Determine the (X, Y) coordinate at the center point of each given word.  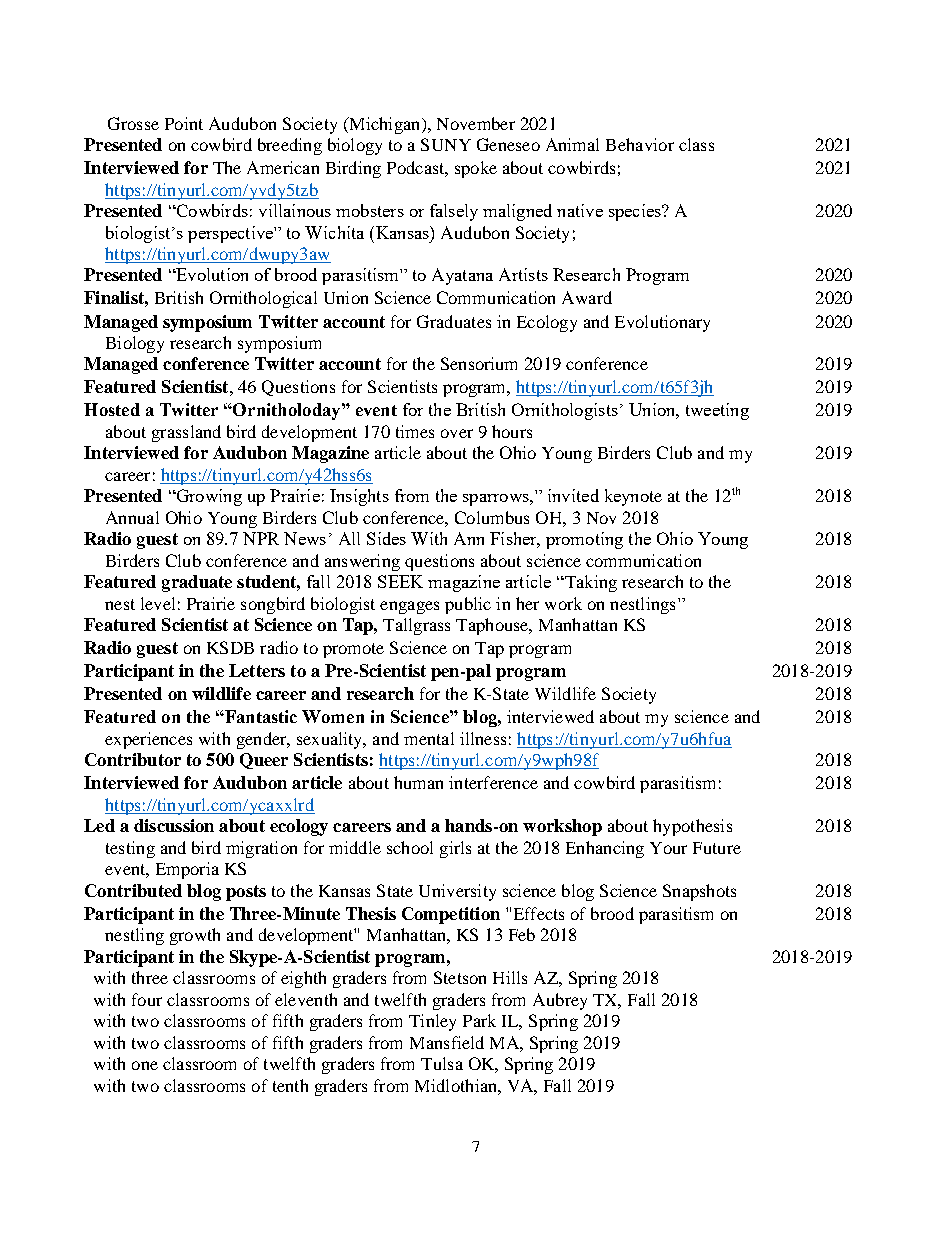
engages (409, 607)
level (158, 603)
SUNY (446, 144)
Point (184, 123)
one (145, 1065)
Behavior (640, 144)
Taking (589, 583)
